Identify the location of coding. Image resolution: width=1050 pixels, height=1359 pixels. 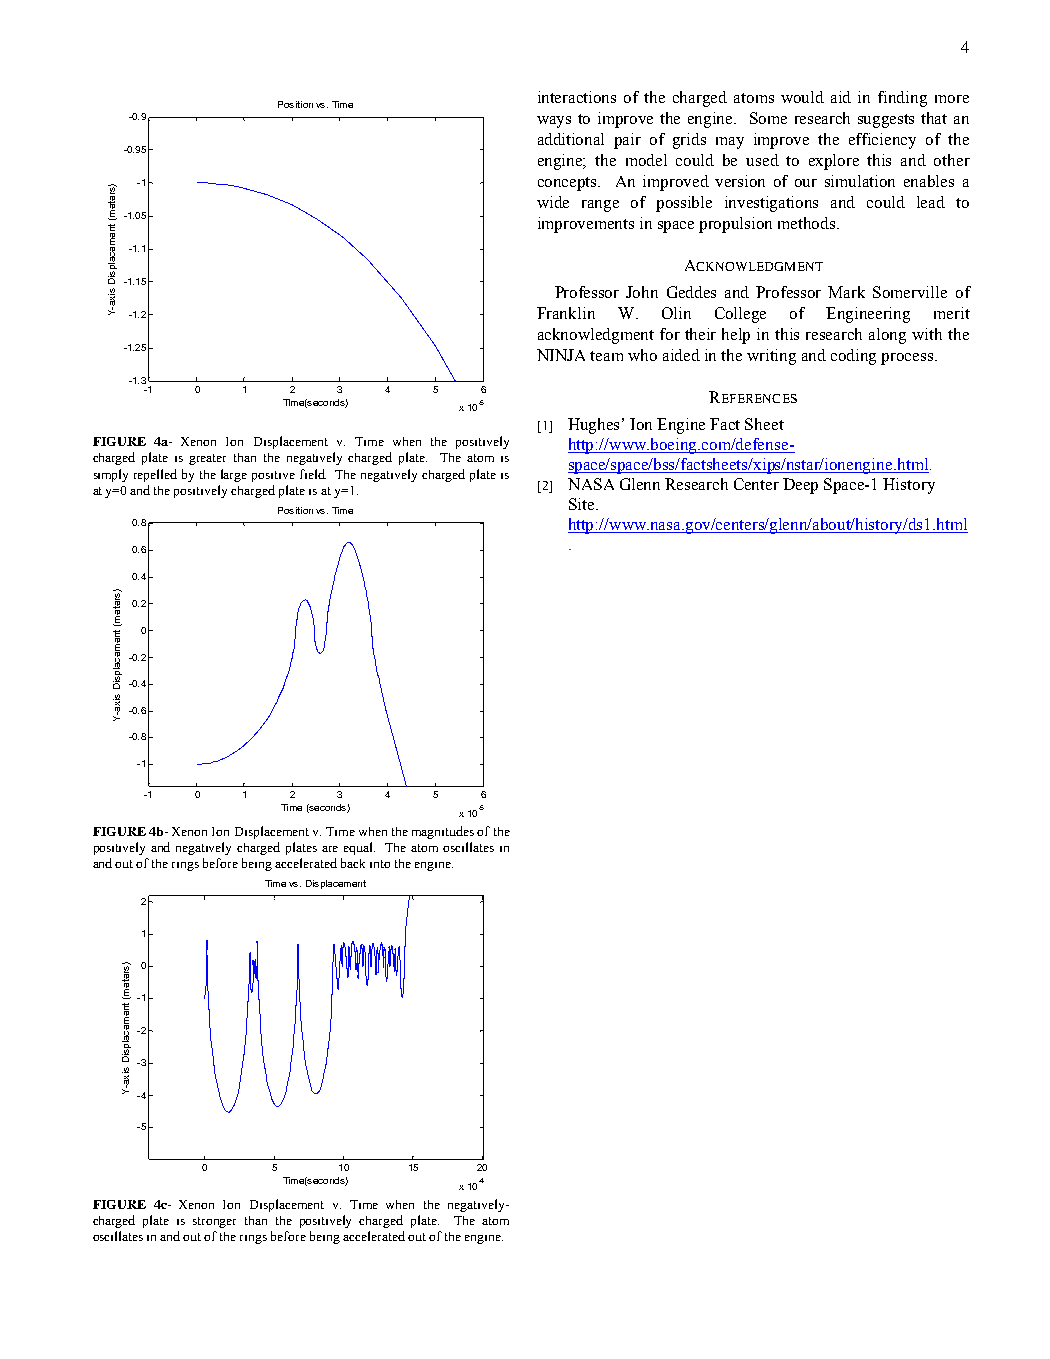
(853, 357).
